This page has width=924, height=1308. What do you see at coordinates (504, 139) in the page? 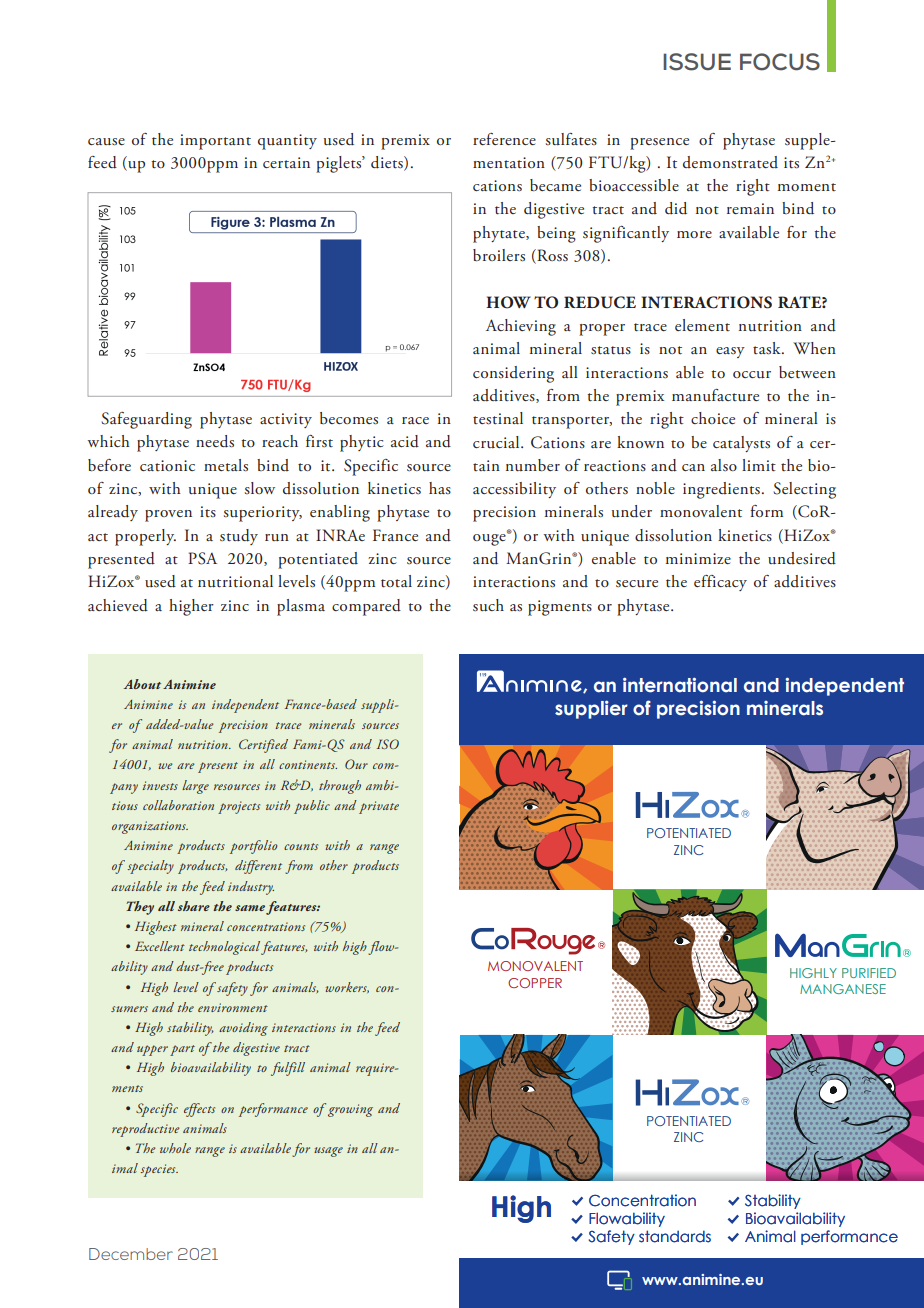
I see `reference` at bounding box center [504, 139].
